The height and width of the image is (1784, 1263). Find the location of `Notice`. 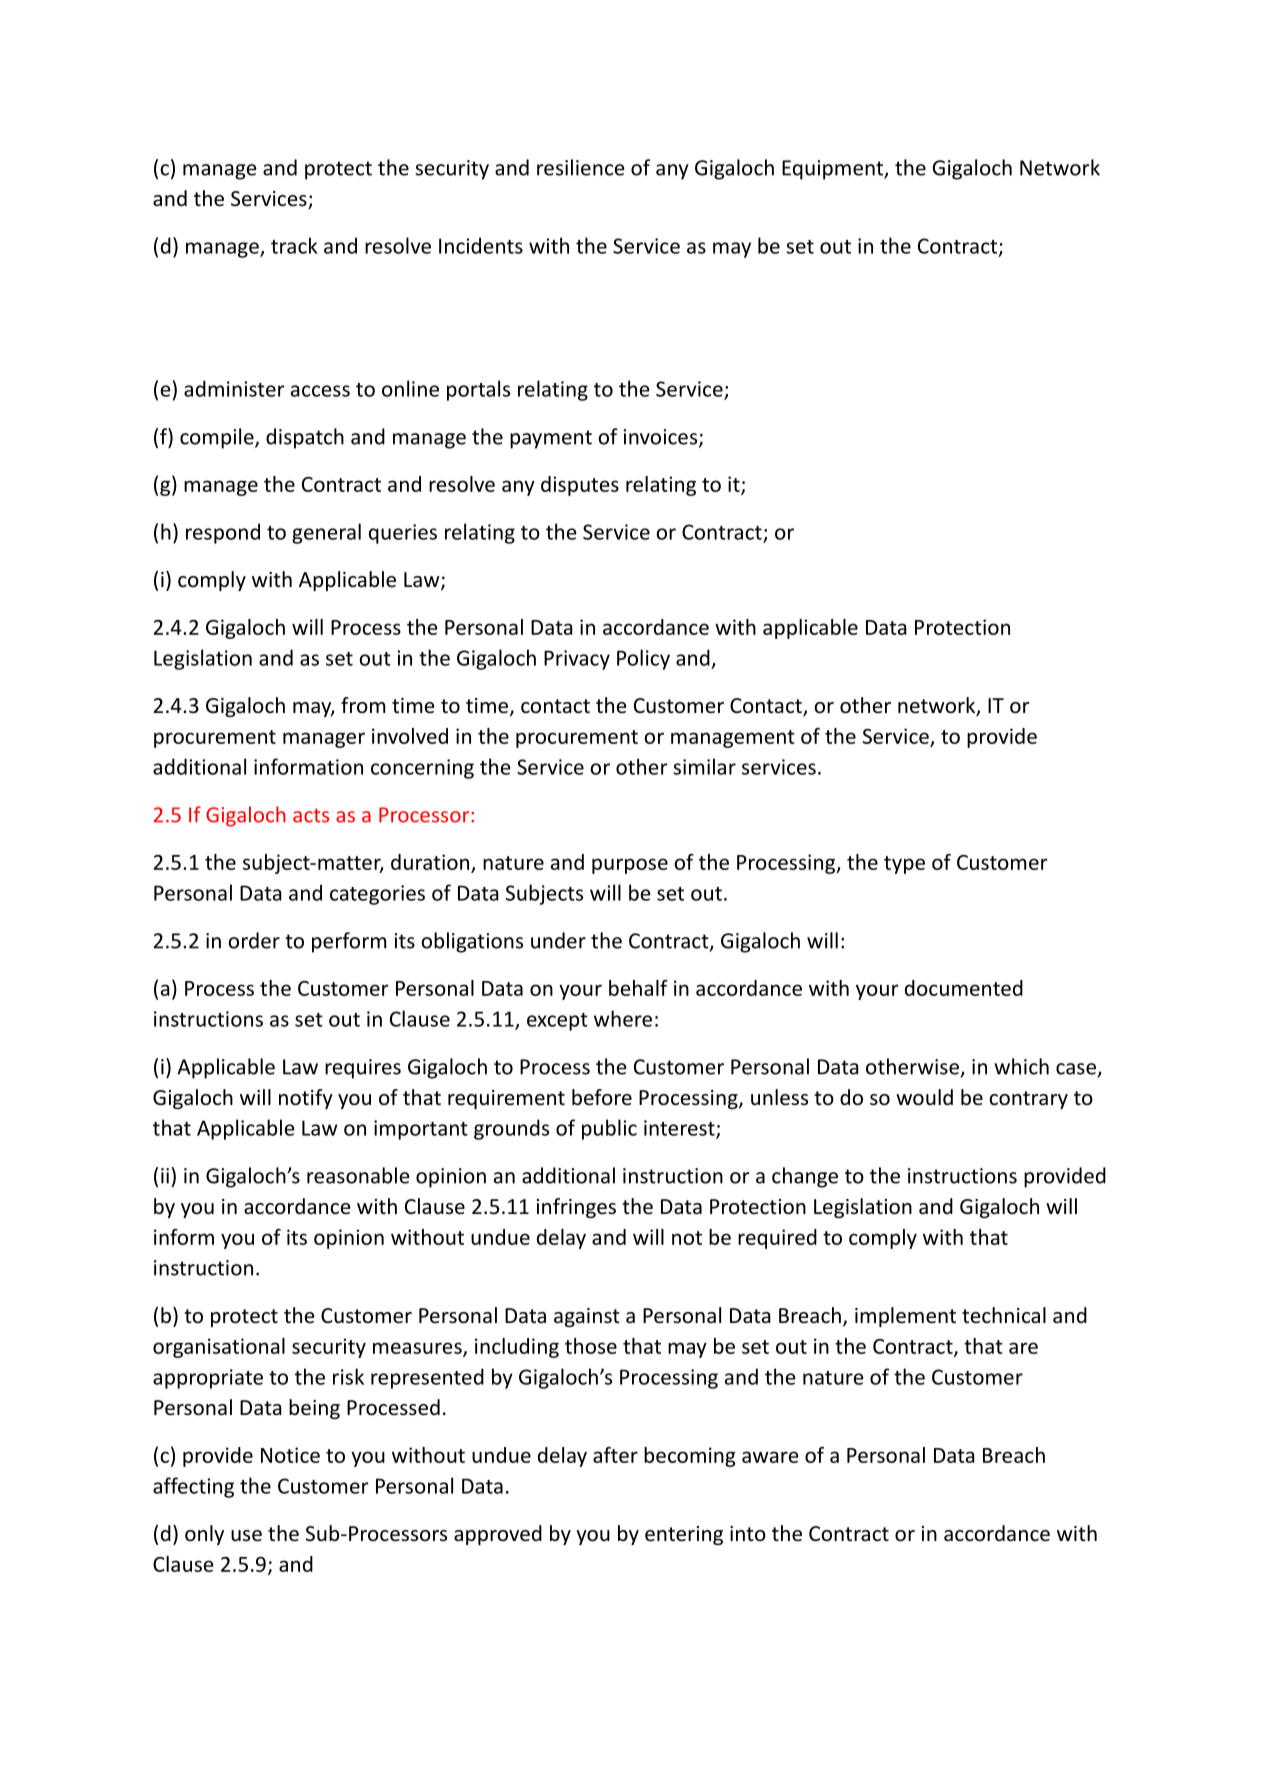

Notice is located at coordinates (290, 1455).
